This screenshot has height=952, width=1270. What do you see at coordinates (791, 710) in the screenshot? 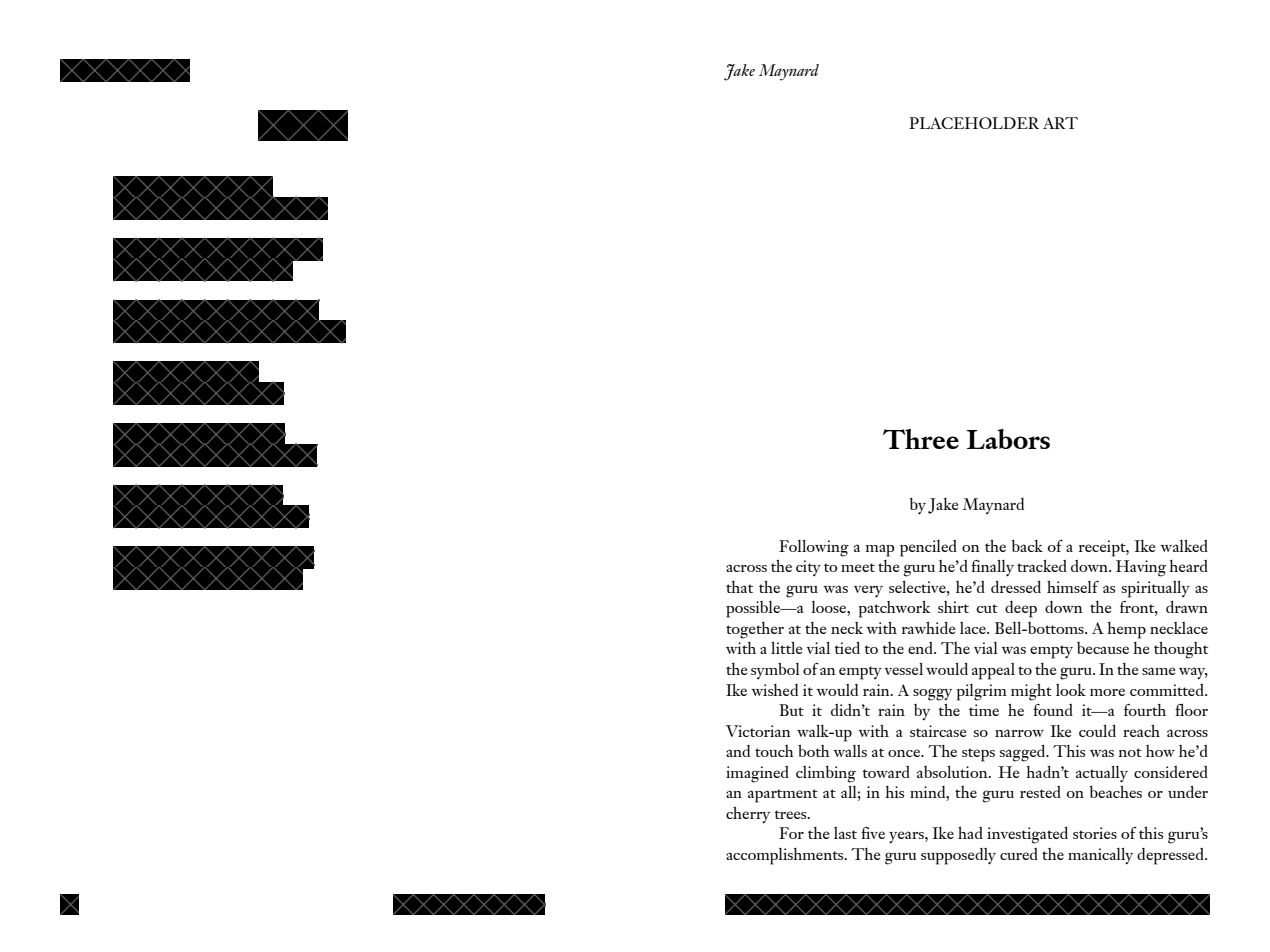
I see `But` at bounding box center [791, 710].
